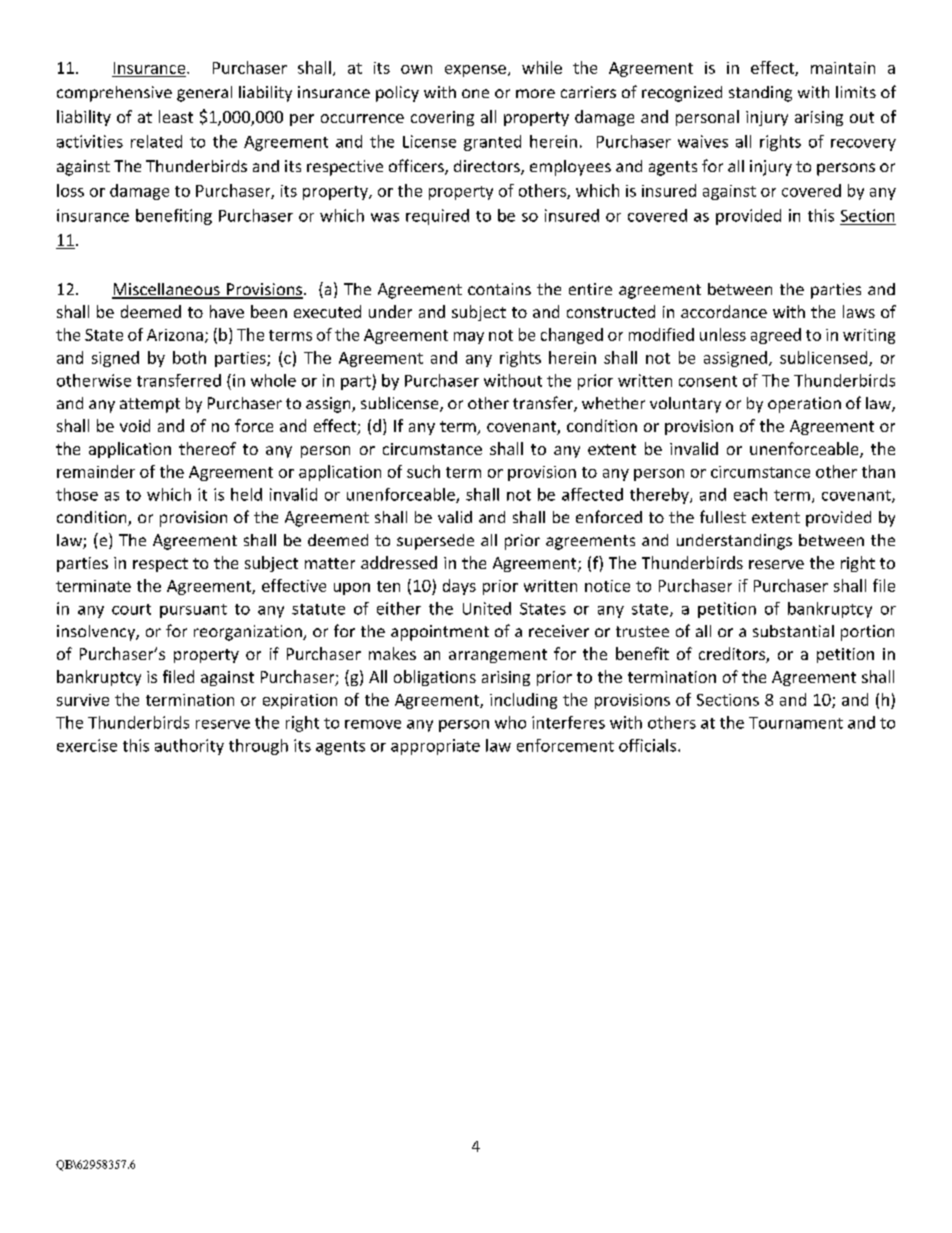 This image has width=952, height=1233. I want to click on one, so click(475, 93).
